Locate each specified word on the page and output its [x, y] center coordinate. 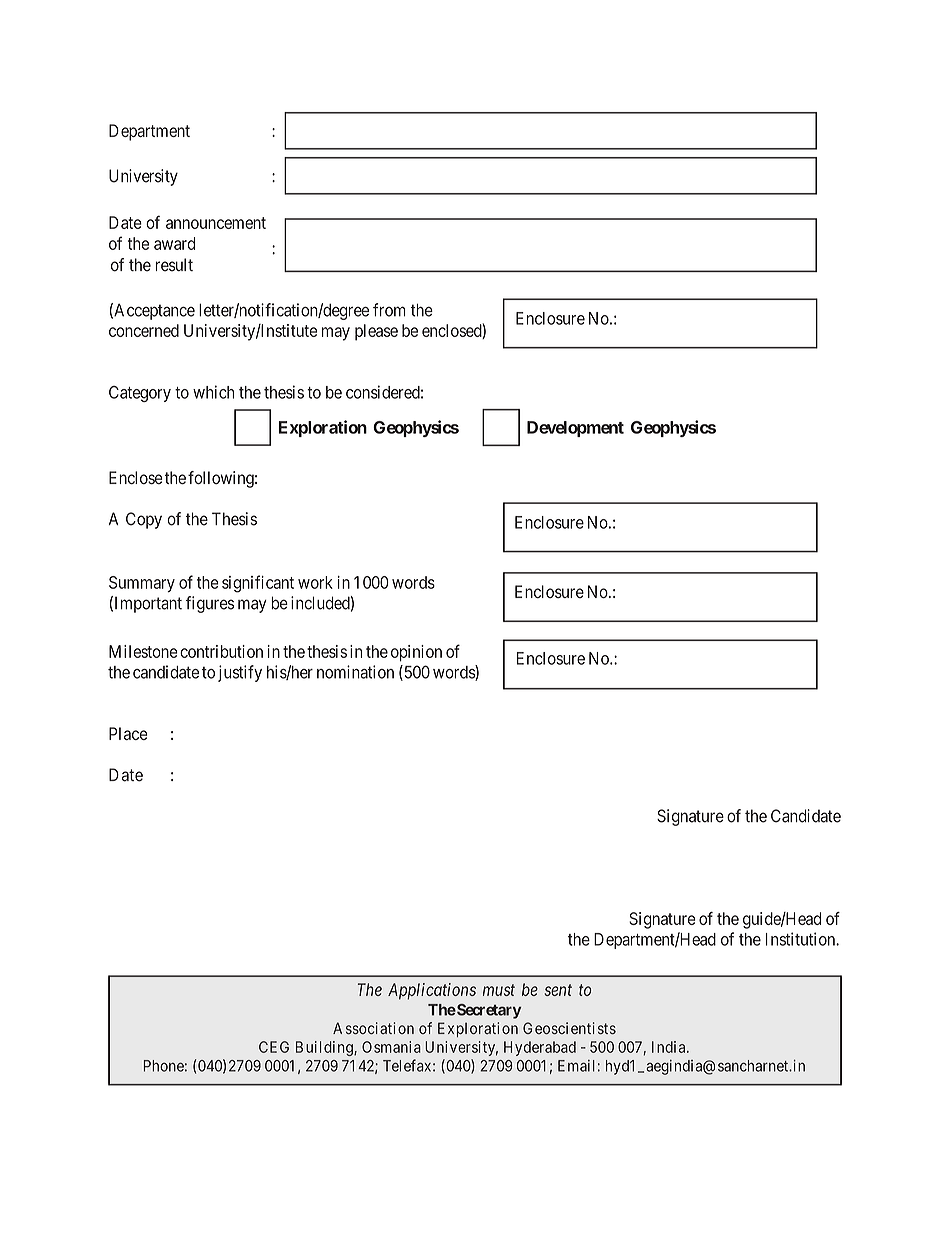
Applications [432, 991]
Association [373, 1028]
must [499, 990]
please [376, 332]
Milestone [143, 651]
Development [575, 429]
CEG [274, 1047]
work [315, 582]
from [389, 310]
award [174, 243]
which [213, 392]
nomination [355, 672]
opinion [416, 653]
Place [128, 733]
